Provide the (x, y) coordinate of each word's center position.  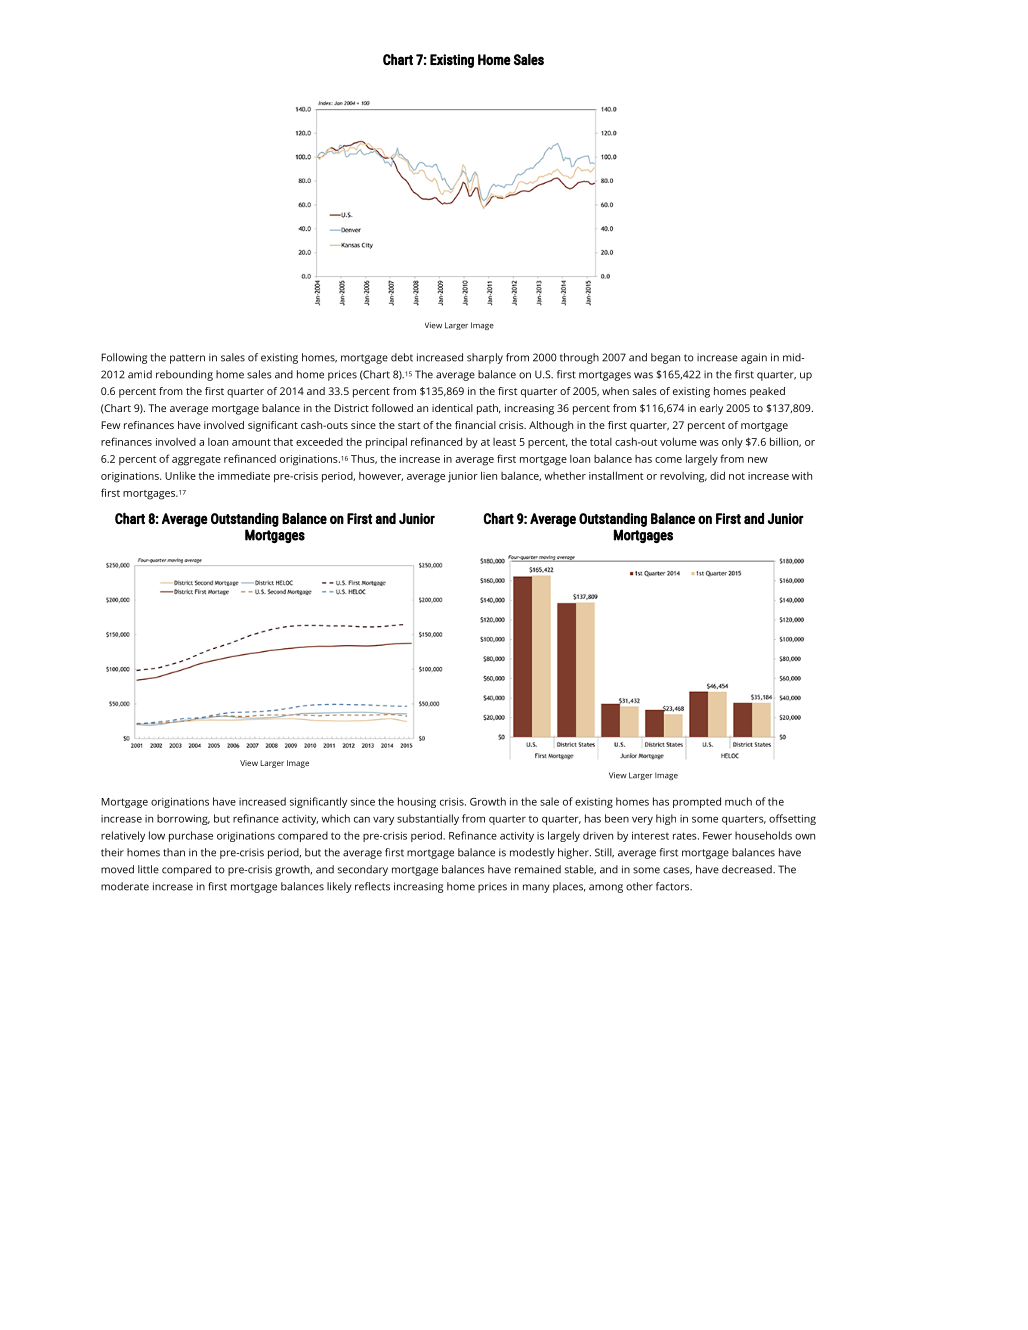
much (738, 801)
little (148, 869)
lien (489, 475)
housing (417, 802)
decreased (748, 869)
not (737, 476)
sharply (485, 358)
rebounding (184, 375)
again (754, 358)
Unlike (180, 475)
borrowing (183, 819)
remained (538, 869)
